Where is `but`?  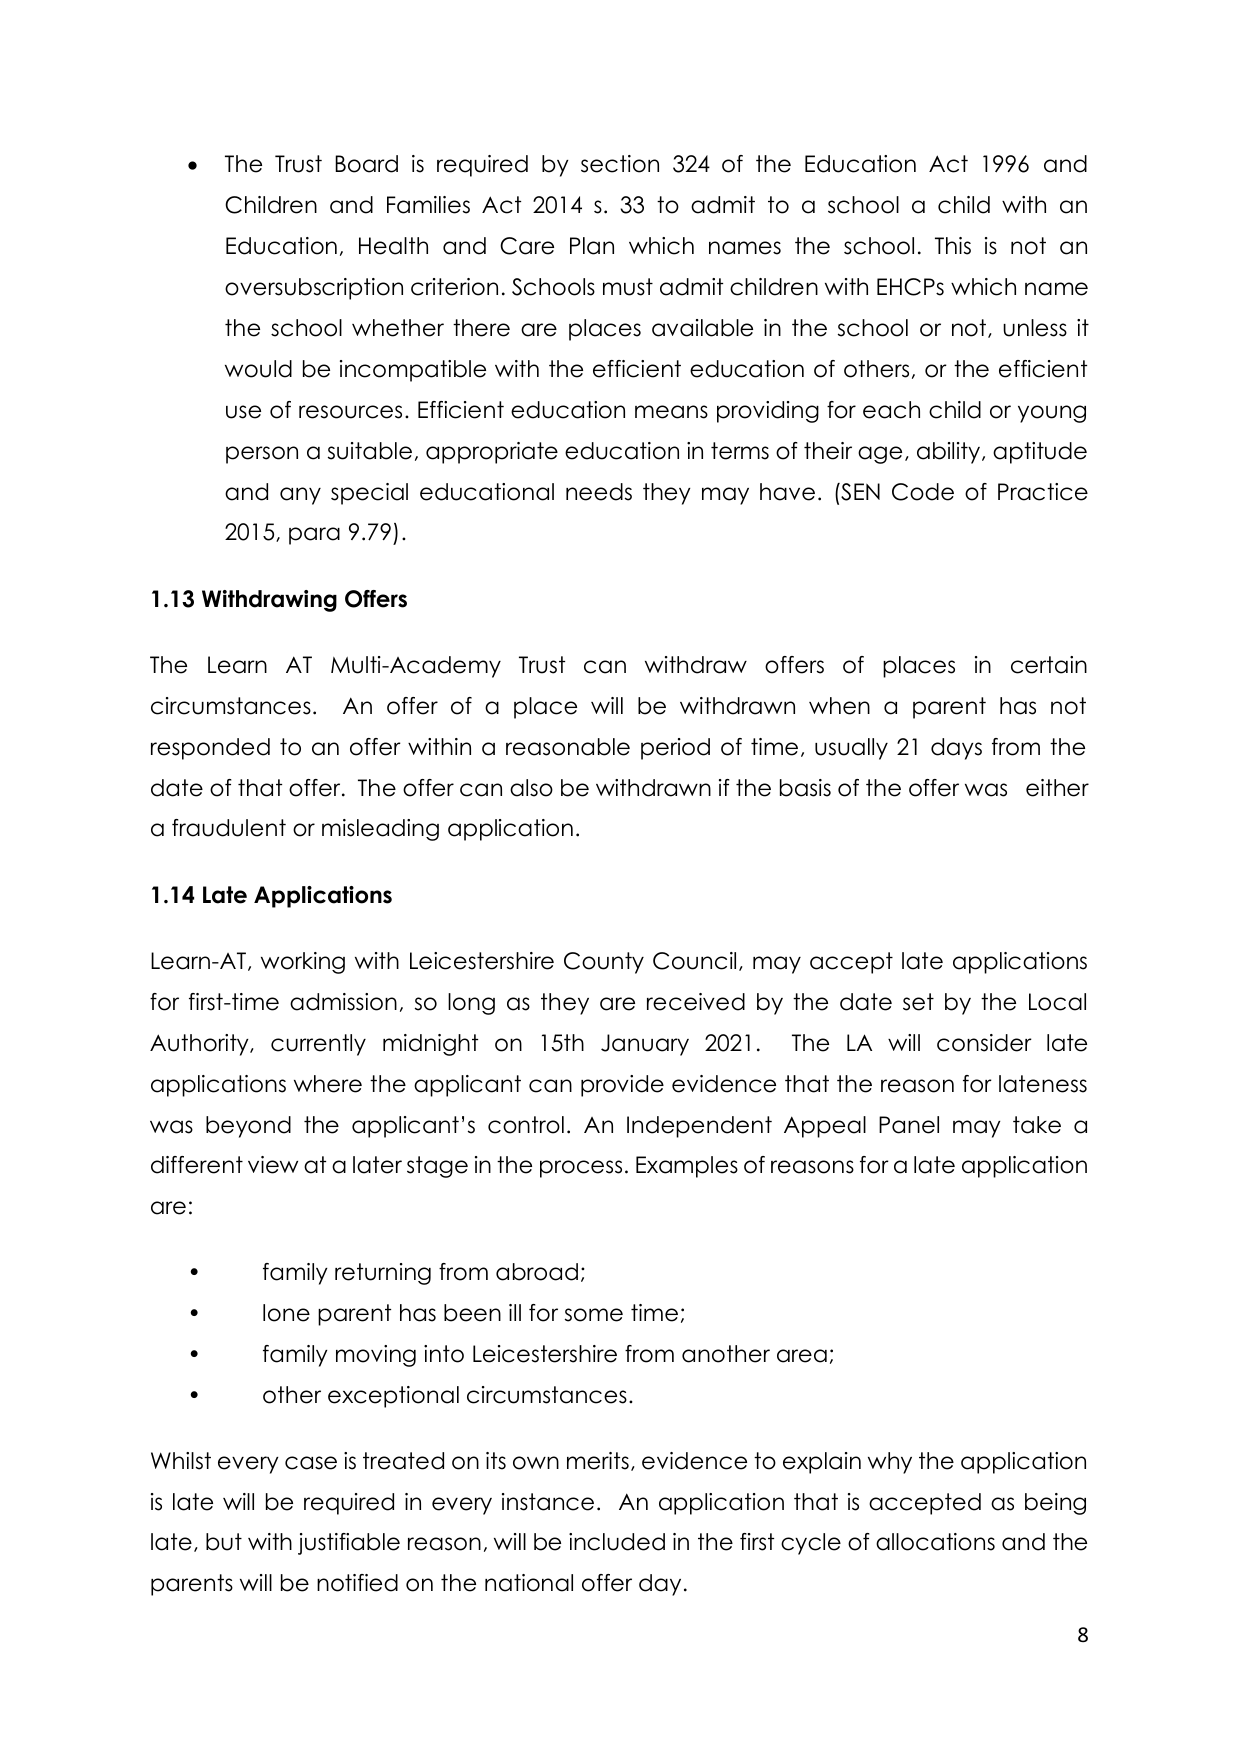
but is located at coordinates (224, 1542).
